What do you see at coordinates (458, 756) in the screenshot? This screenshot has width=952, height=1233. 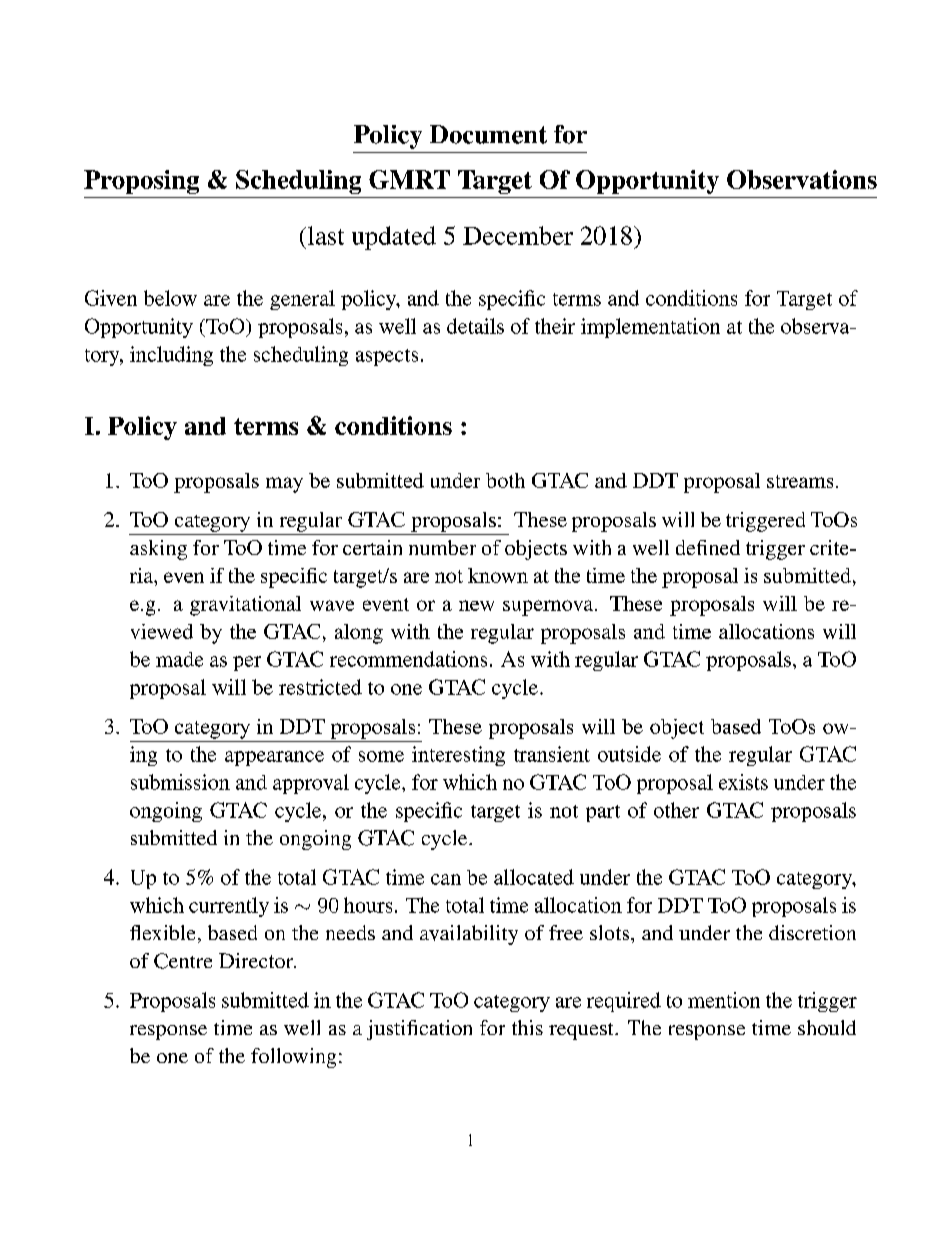 I see `interesting` at bounding box center [458, 756].
